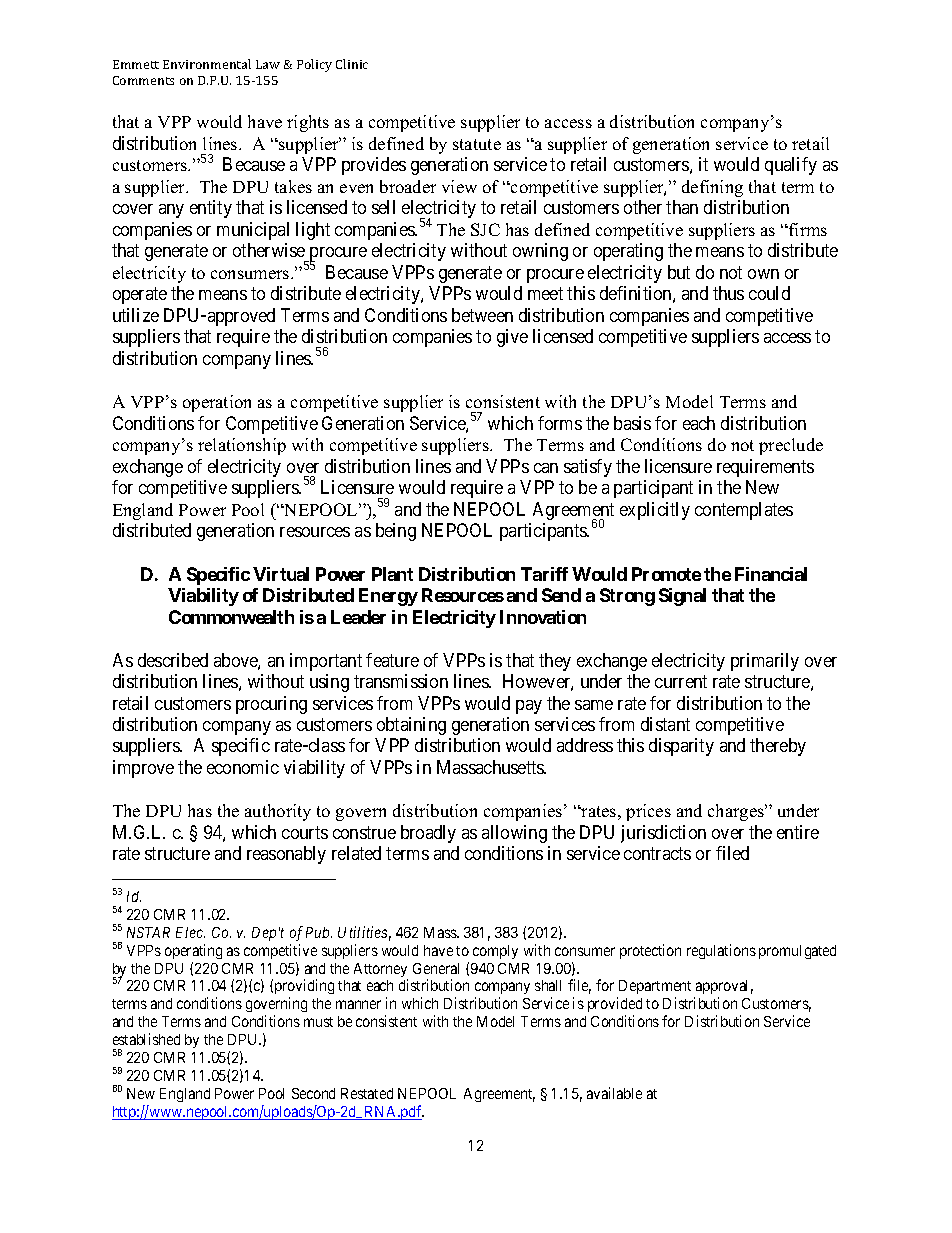  Describe the element at coordinates (367, 1093) in the screenshot. I see `Restated` at that location.
